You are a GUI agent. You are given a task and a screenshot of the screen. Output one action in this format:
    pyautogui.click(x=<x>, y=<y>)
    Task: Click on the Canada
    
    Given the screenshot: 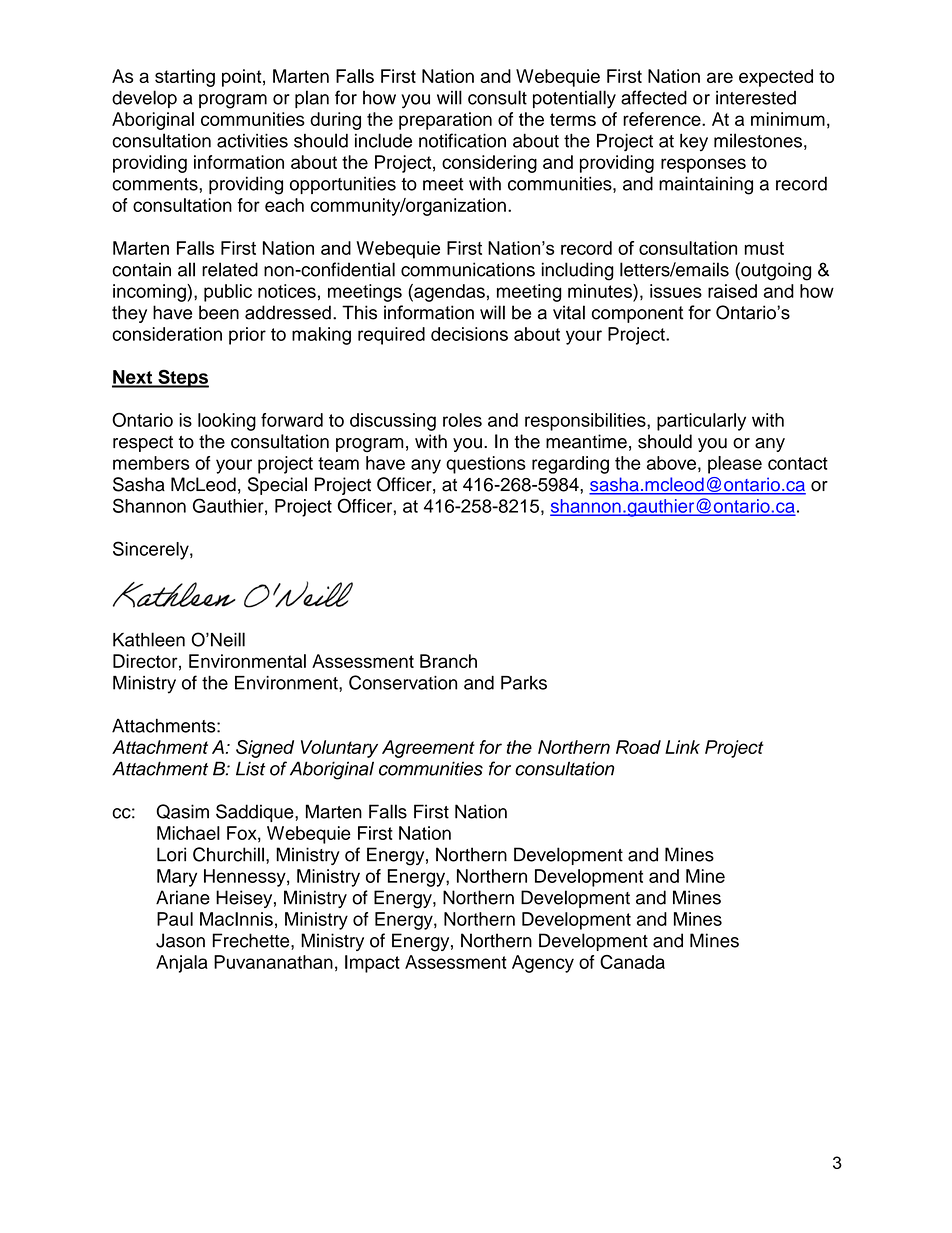 What is the action you would take?
    pyautogui.click(x=632, y=962)
